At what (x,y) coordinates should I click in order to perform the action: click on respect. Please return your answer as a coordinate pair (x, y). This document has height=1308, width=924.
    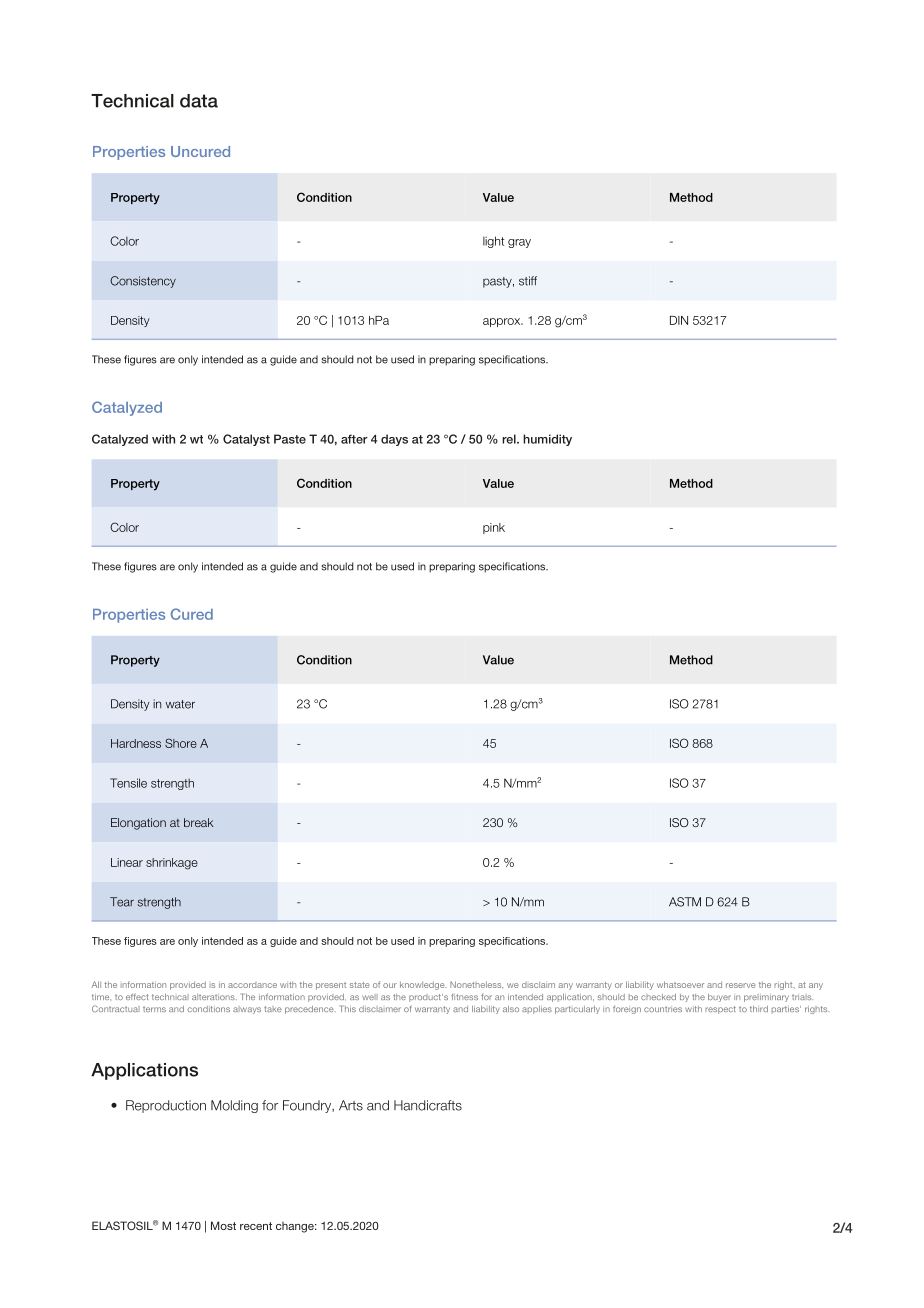
    Looking at the image, I should click on (720, 1010).
